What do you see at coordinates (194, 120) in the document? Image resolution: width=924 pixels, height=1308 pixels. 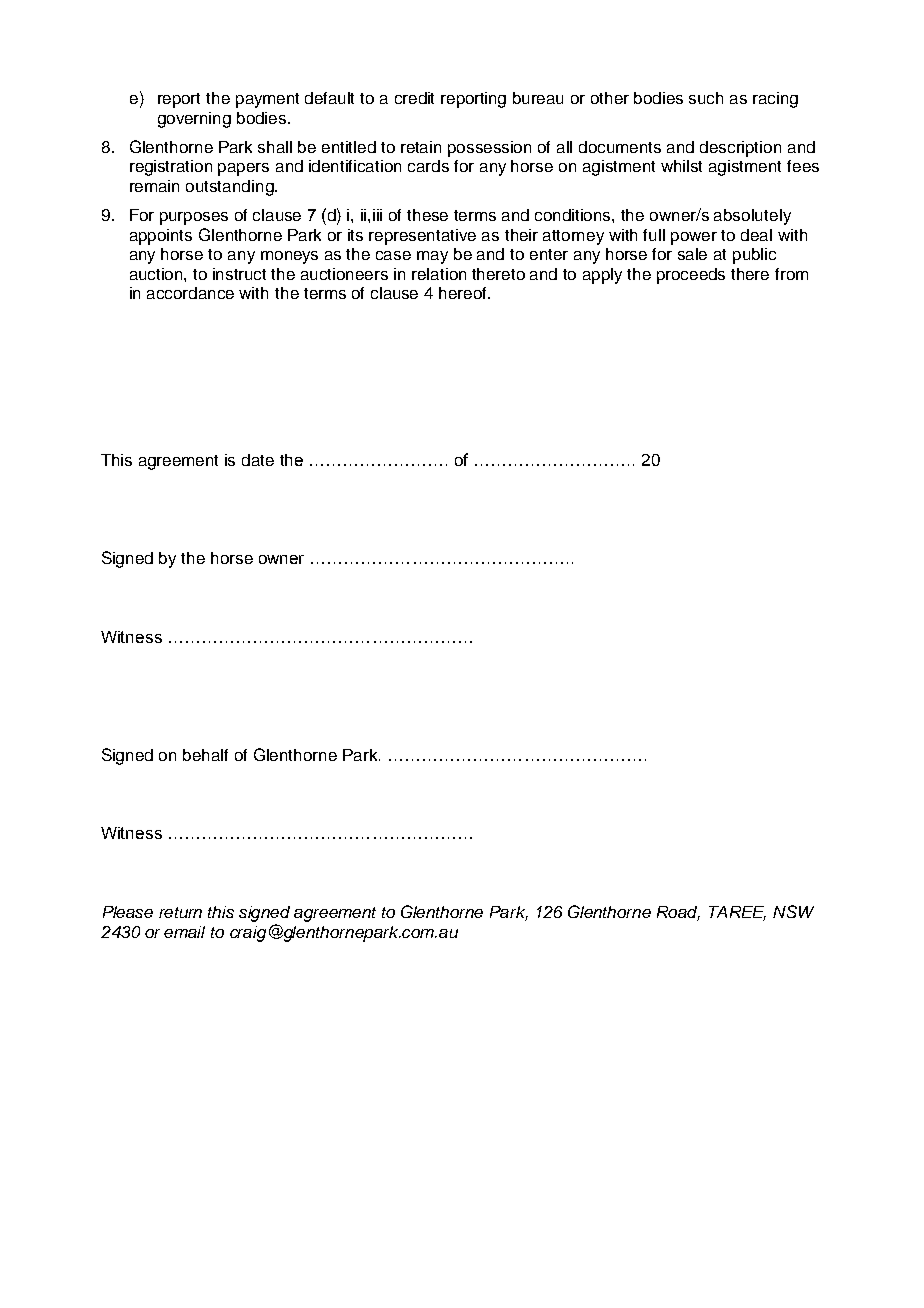 I see `governing` at bounding box center [194, 120].
